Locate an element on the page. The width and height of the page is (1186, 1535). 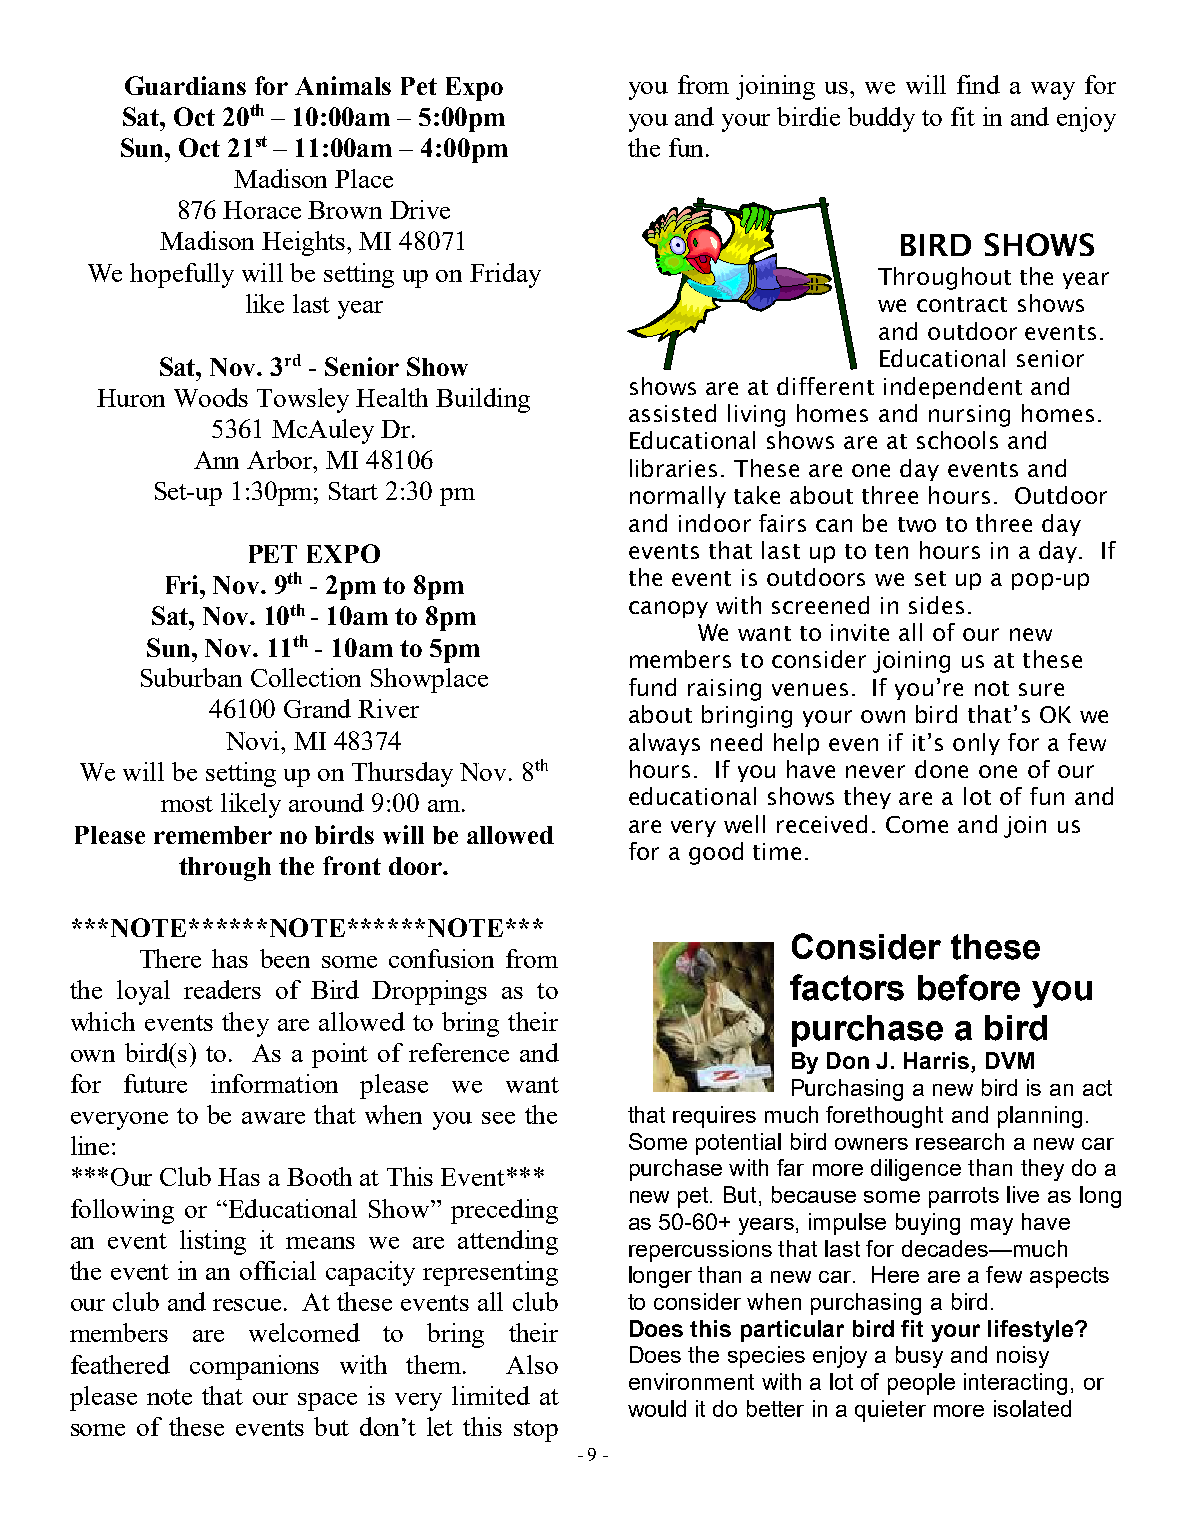
done is located at coordinates (941, 769).
